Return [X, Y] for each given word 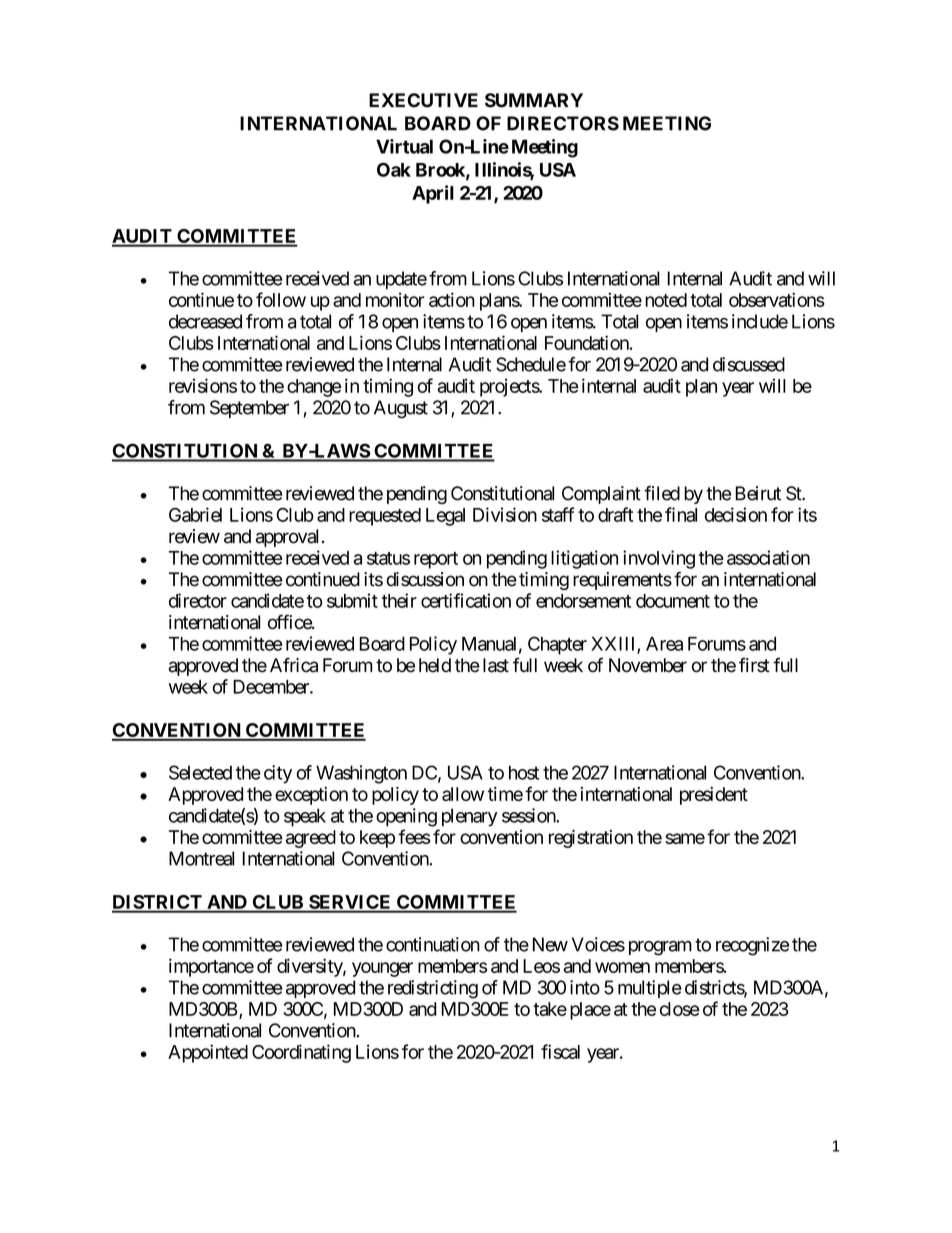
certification [466, 600]
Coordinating [301, 1053]
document [673, 601]
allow [463, 794]
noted [666, 300]
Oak [394, 169]
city [278, 774]
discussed [749, 364]
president [714, 796]
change [314, 388]
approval [287, 538]
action [452, 299]
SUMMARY [534, 100]
